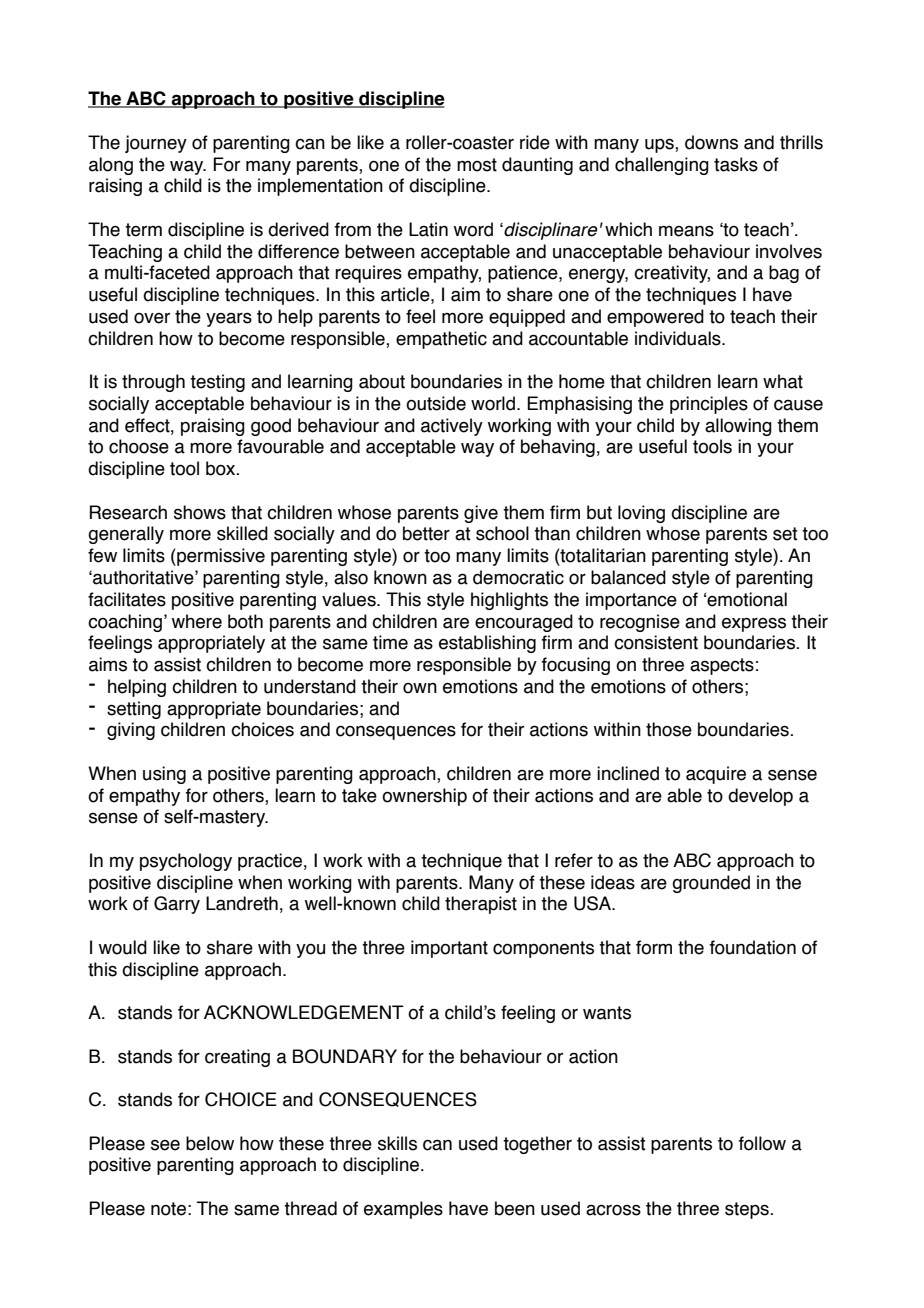 This image has height=1308, width=924. What do you see at coordinates (217, 383) in the image?
I see `testing` at bounding box center [217, 383].
